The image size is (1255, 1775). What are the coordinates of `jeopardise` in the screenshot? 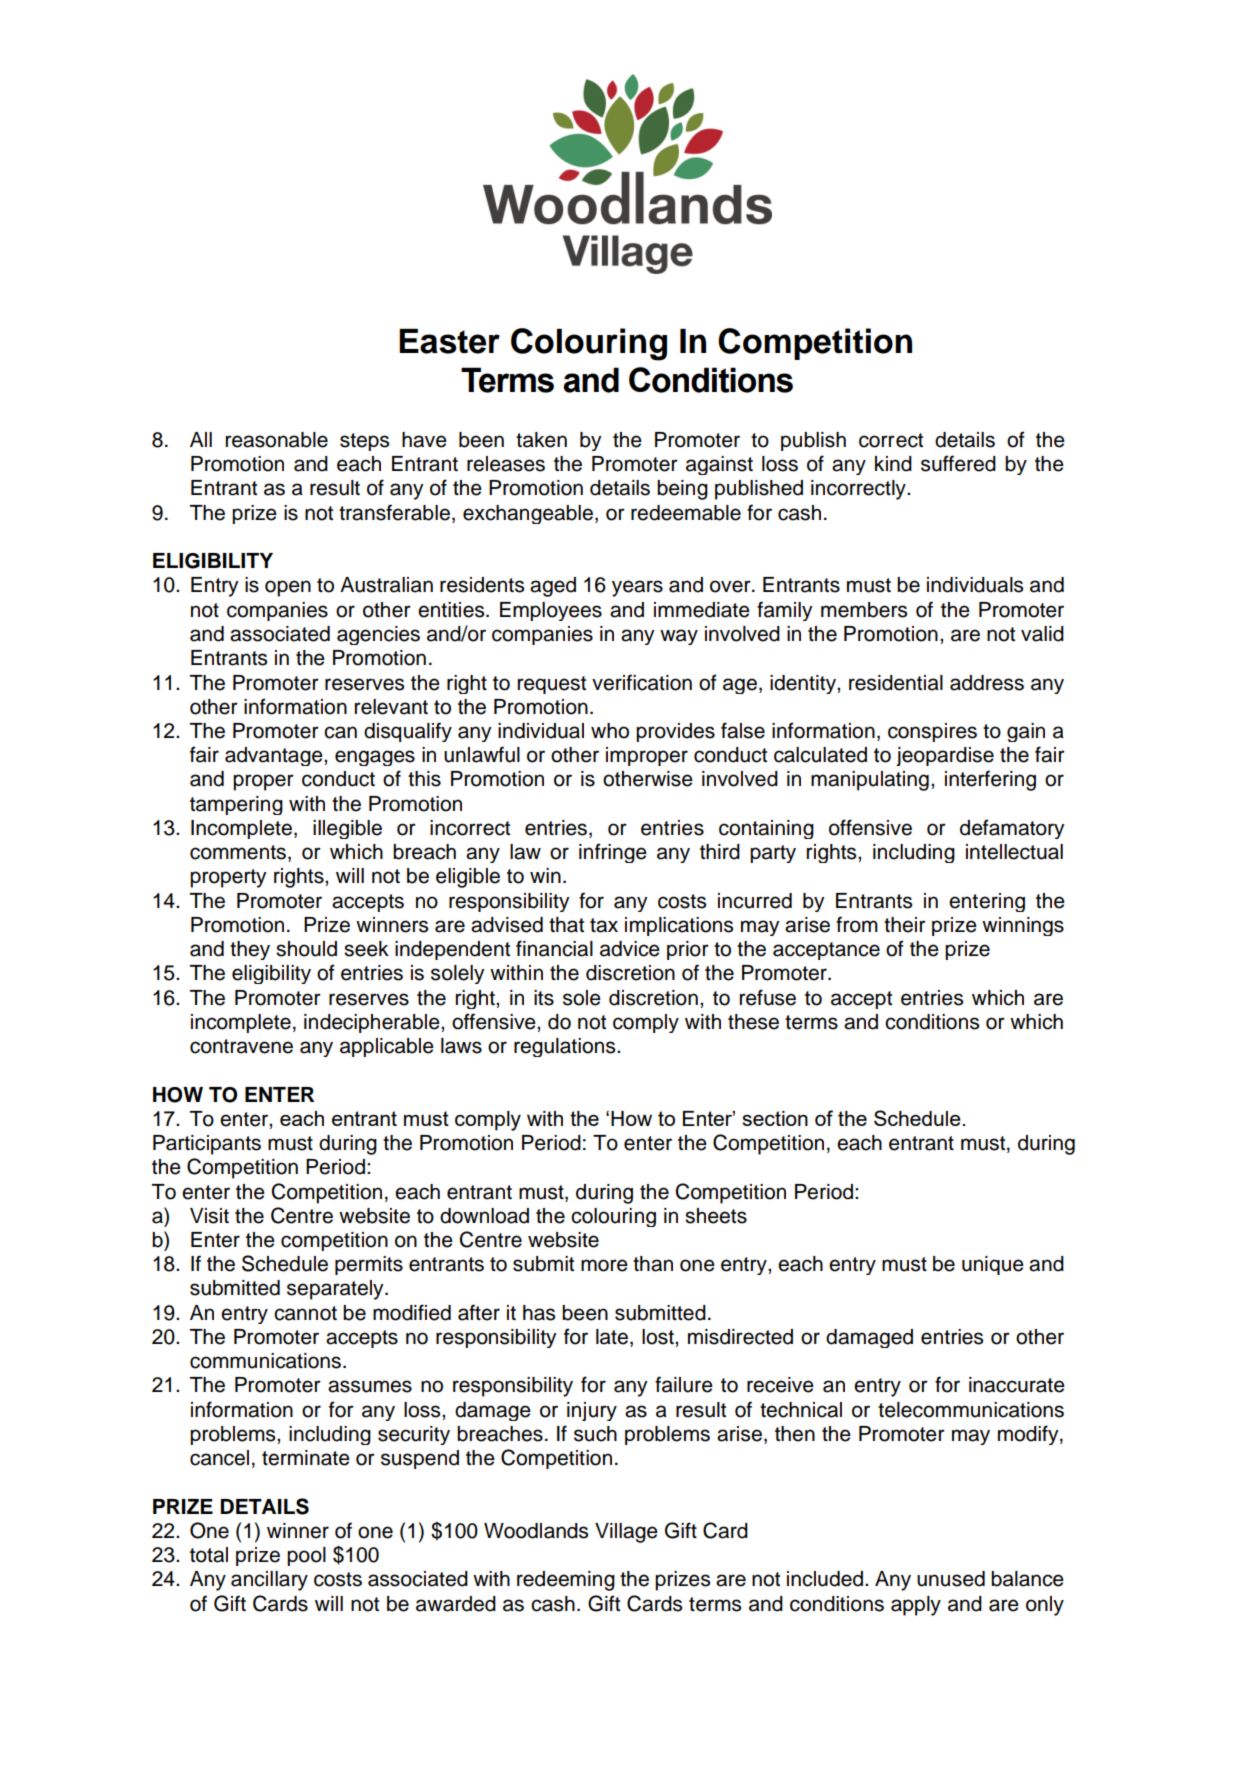 It's located at (945, 756).
